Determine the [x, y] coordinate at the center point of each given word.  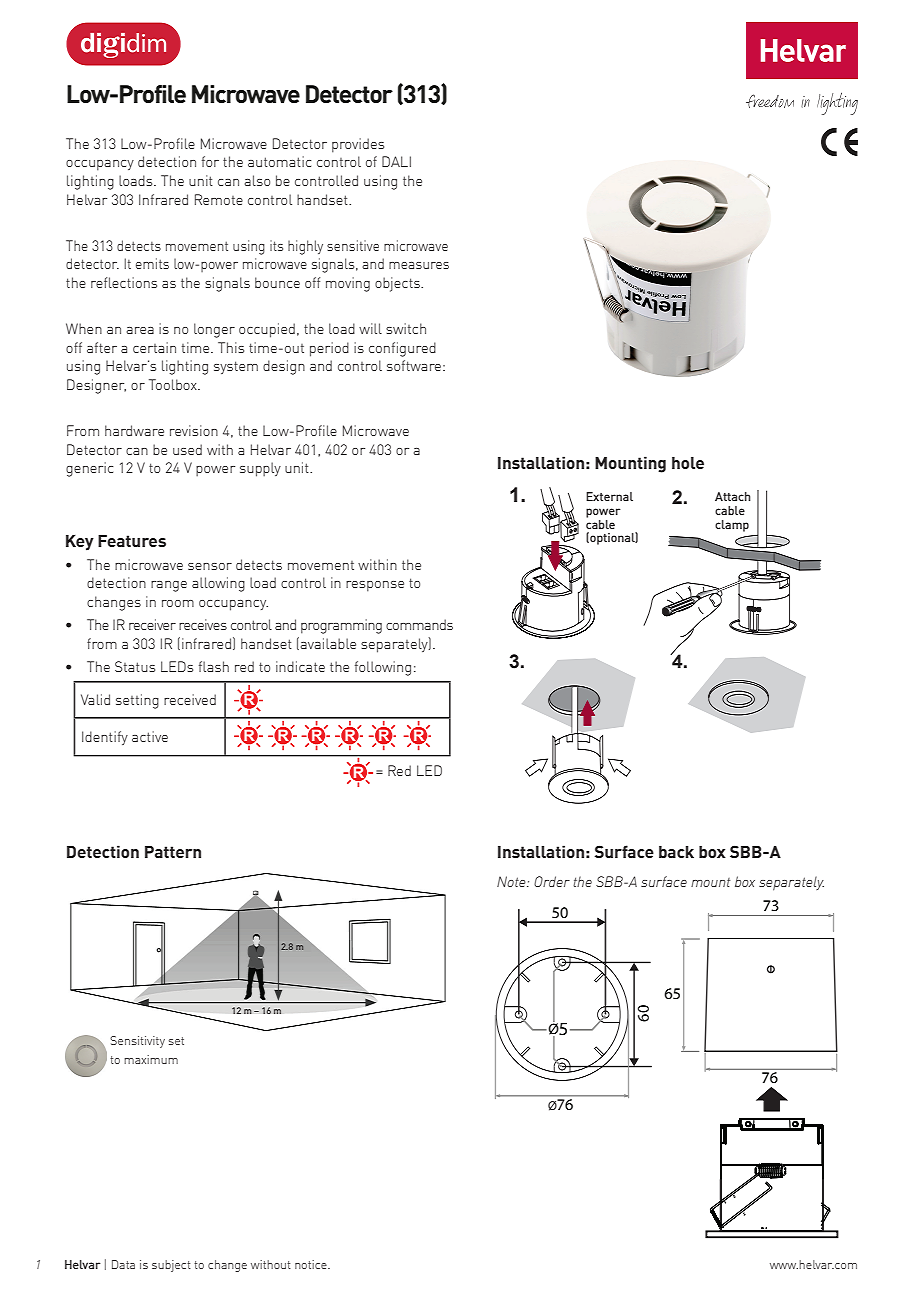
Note [512, 881]
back [676, 852]
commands [419, 624]
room [178, 603]
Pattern [173, 852]
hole [688, 463]
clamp [732, 526]
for [210, 161]
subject [171, 1266]
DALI [396, 161]
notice [312, 1264]
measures [419, 265]
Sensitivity [137, 1042]
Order [552, 881]
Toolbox [174, 384]
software [414, 365]
